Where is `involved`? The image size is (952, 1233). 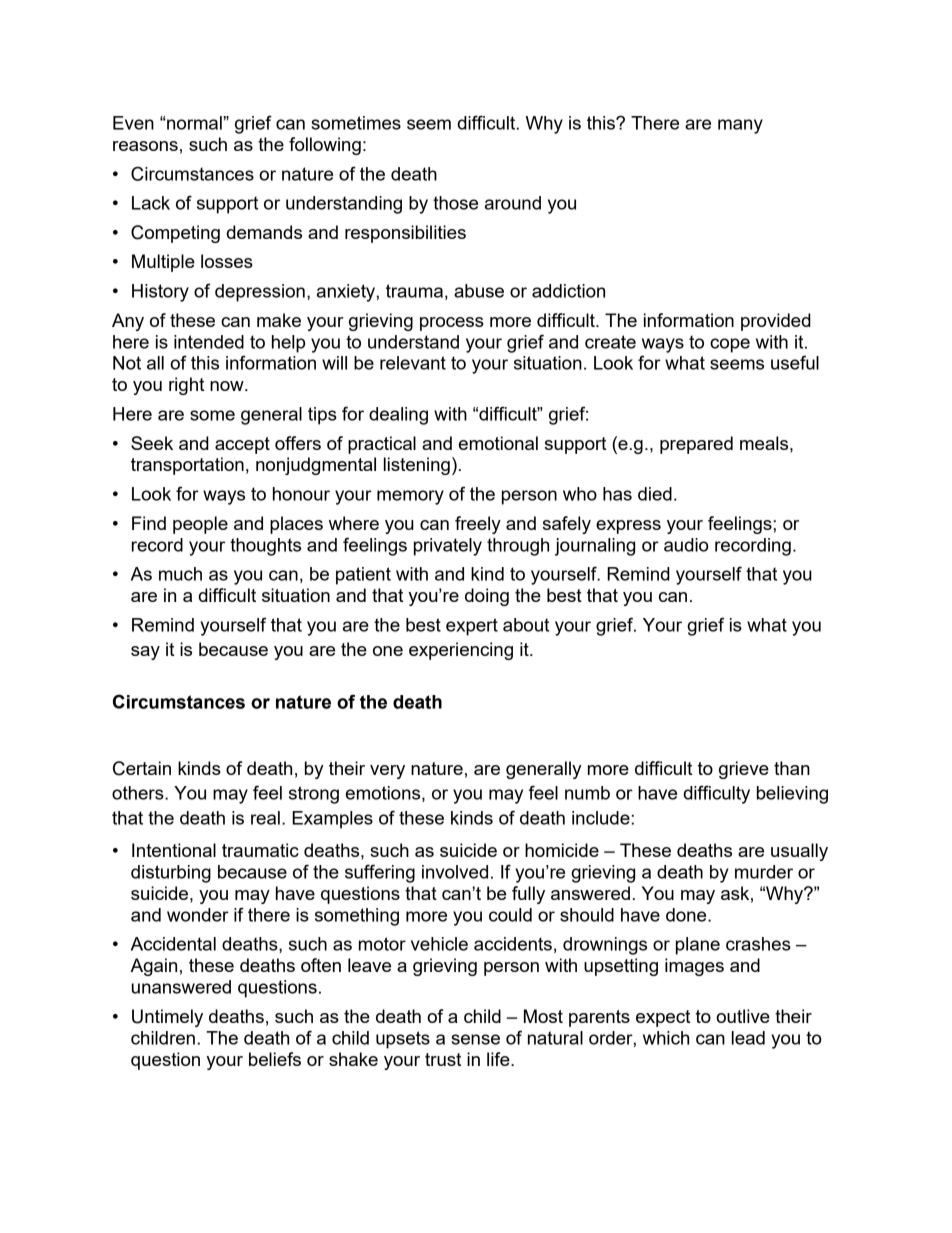 involved is located at coordinates (455, 872).
